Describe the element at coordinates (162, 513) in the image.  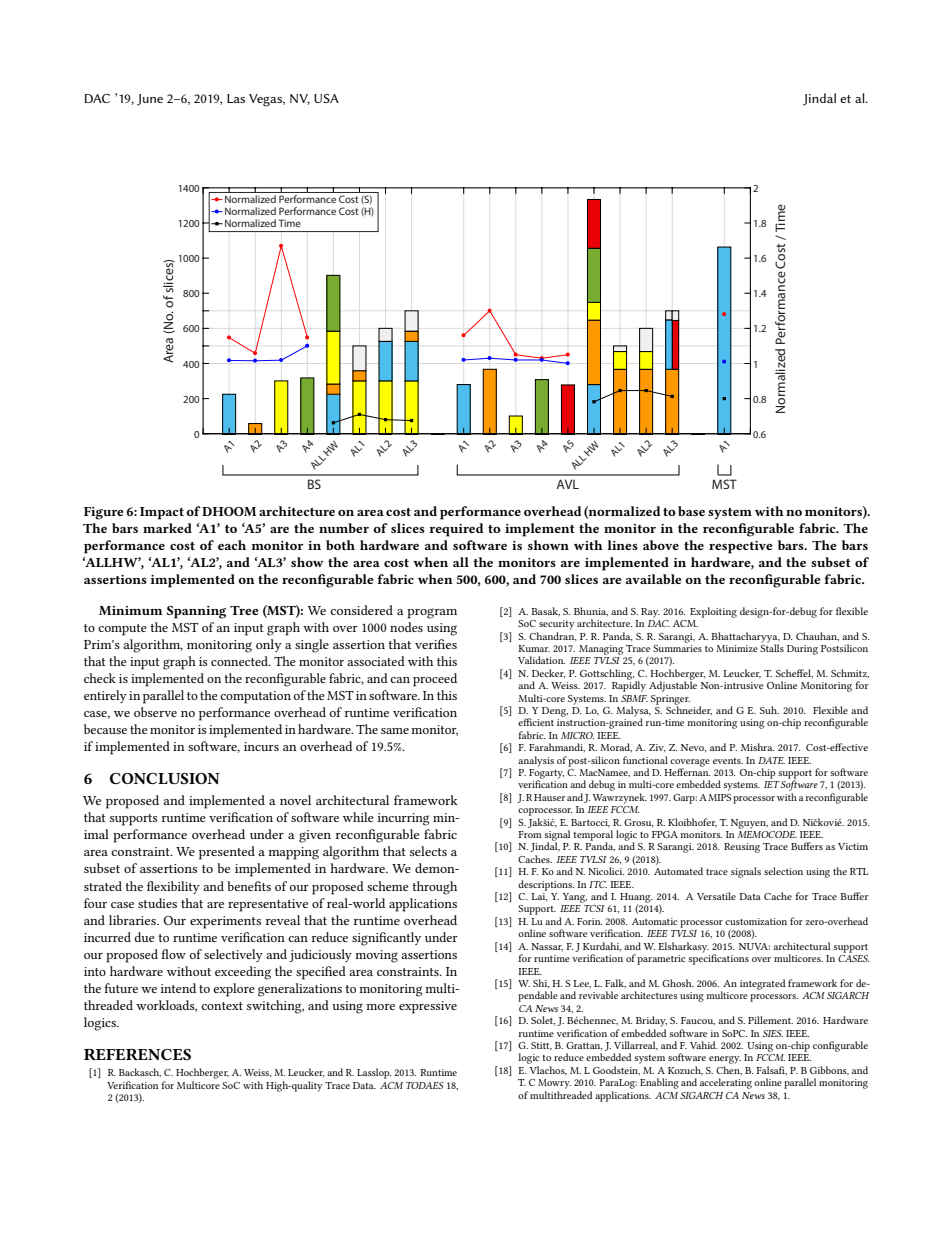
I see `Impact` at that location.
